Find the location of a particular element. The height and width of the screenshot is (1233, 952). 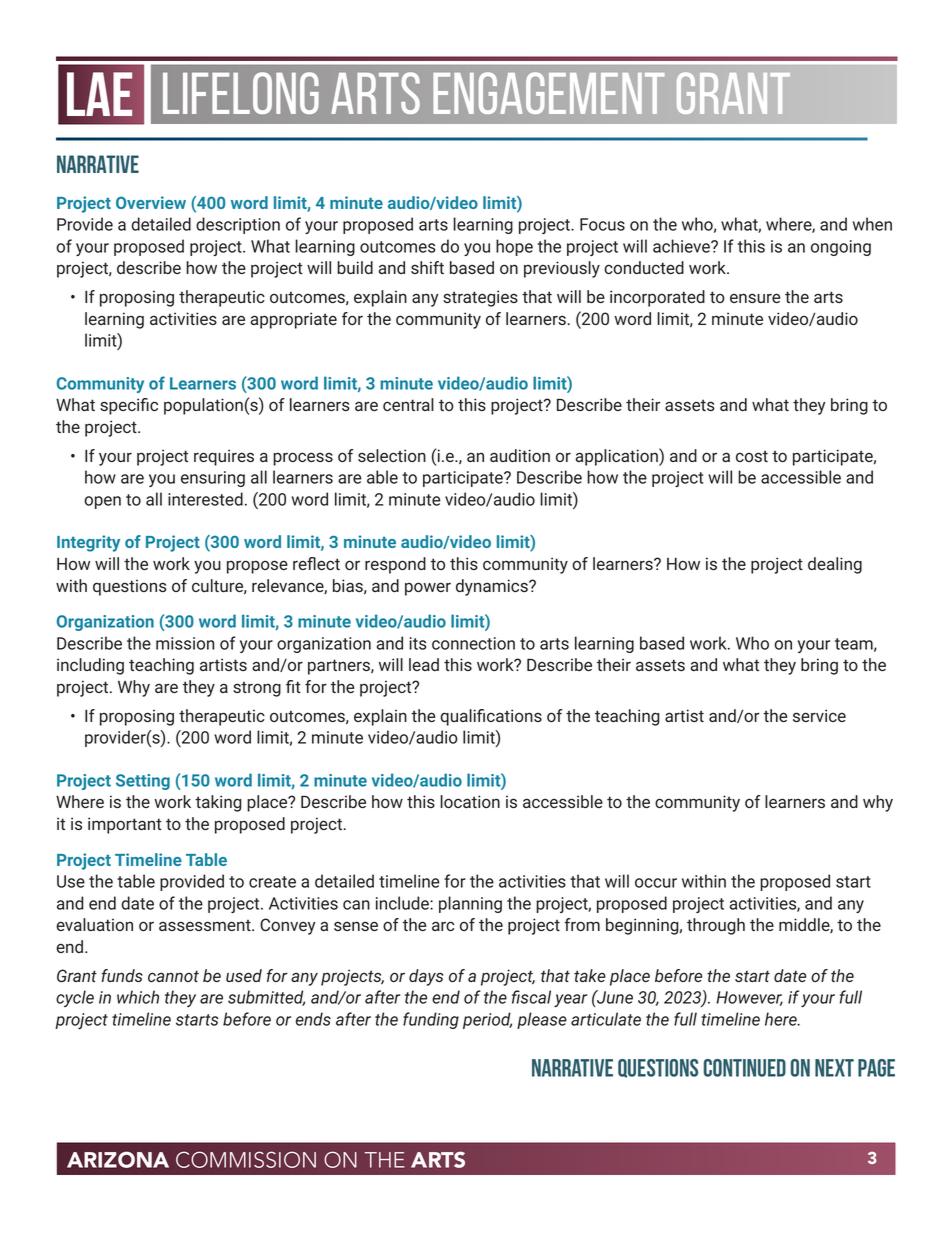

period is located at coordinates (487, 1020).
